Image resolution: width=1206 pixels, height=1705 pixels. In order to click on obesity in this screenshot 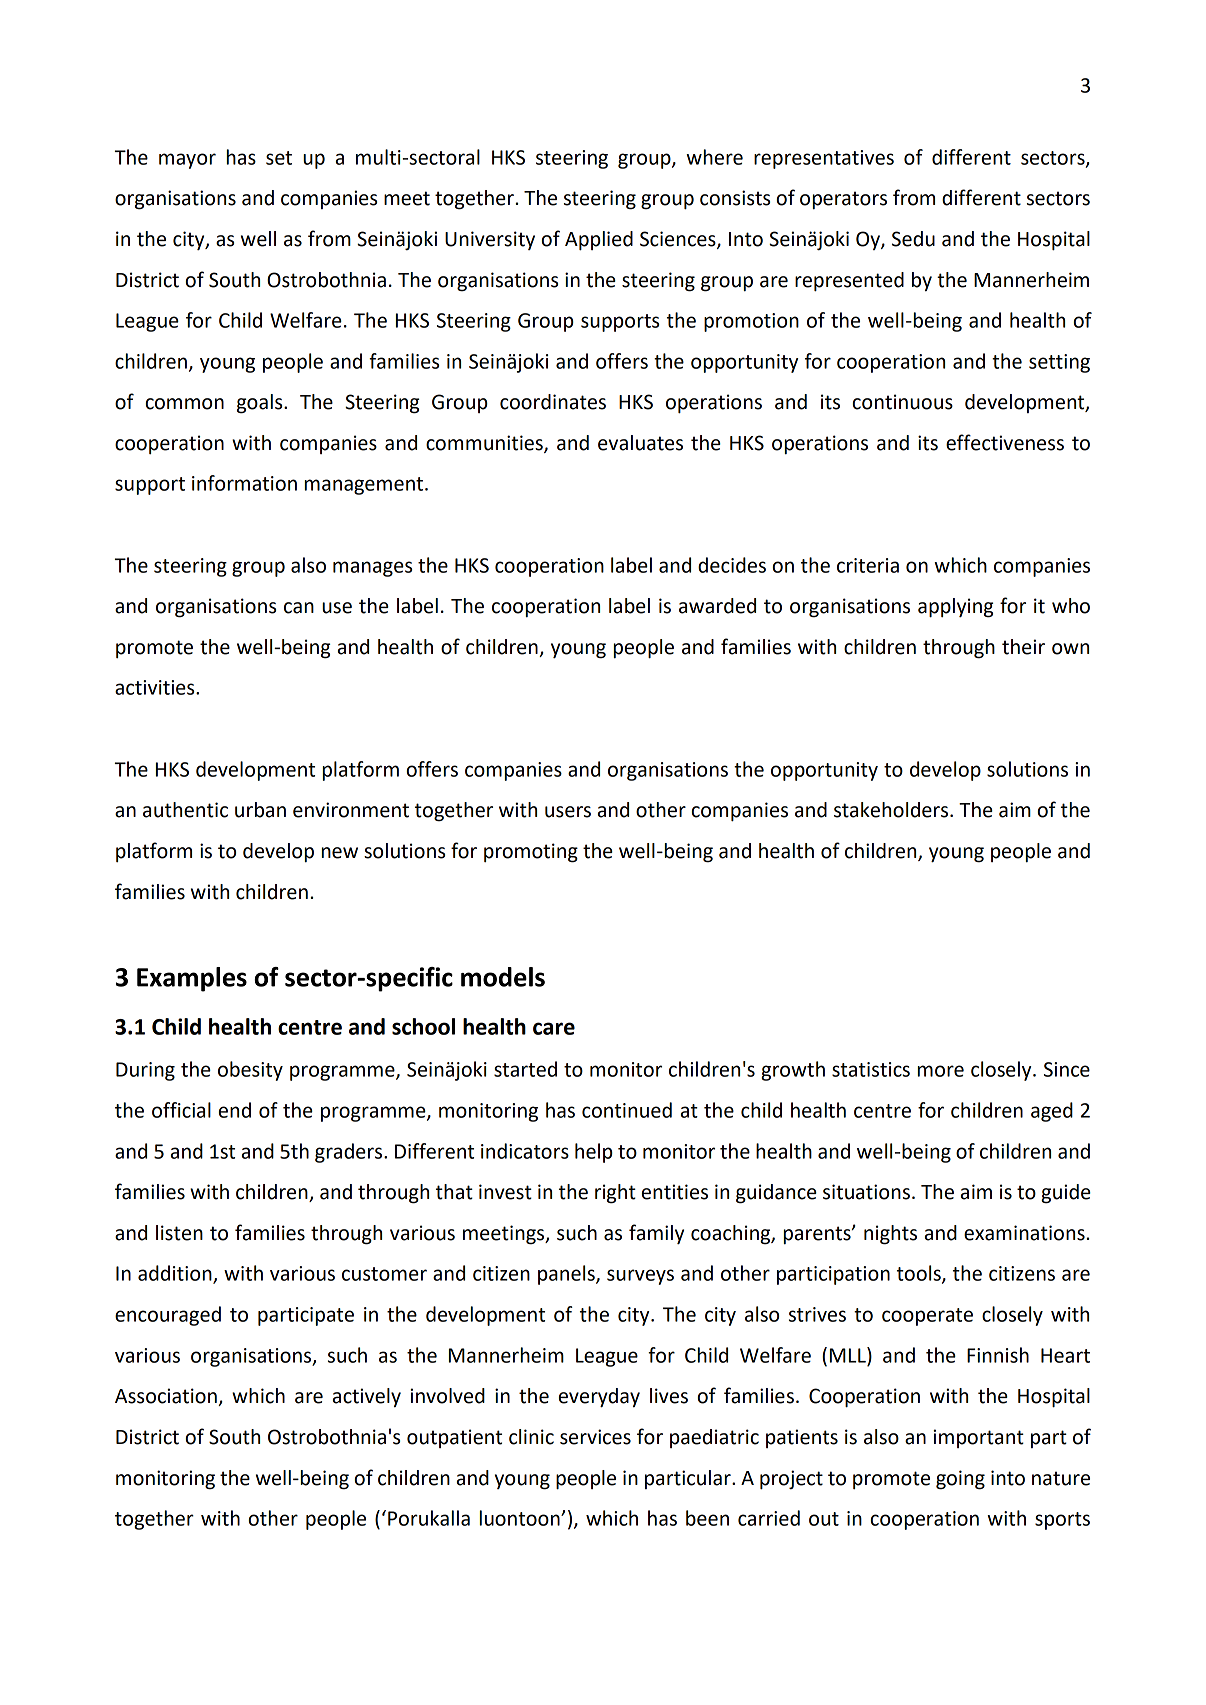, I will do `click(250, 1071)`.
